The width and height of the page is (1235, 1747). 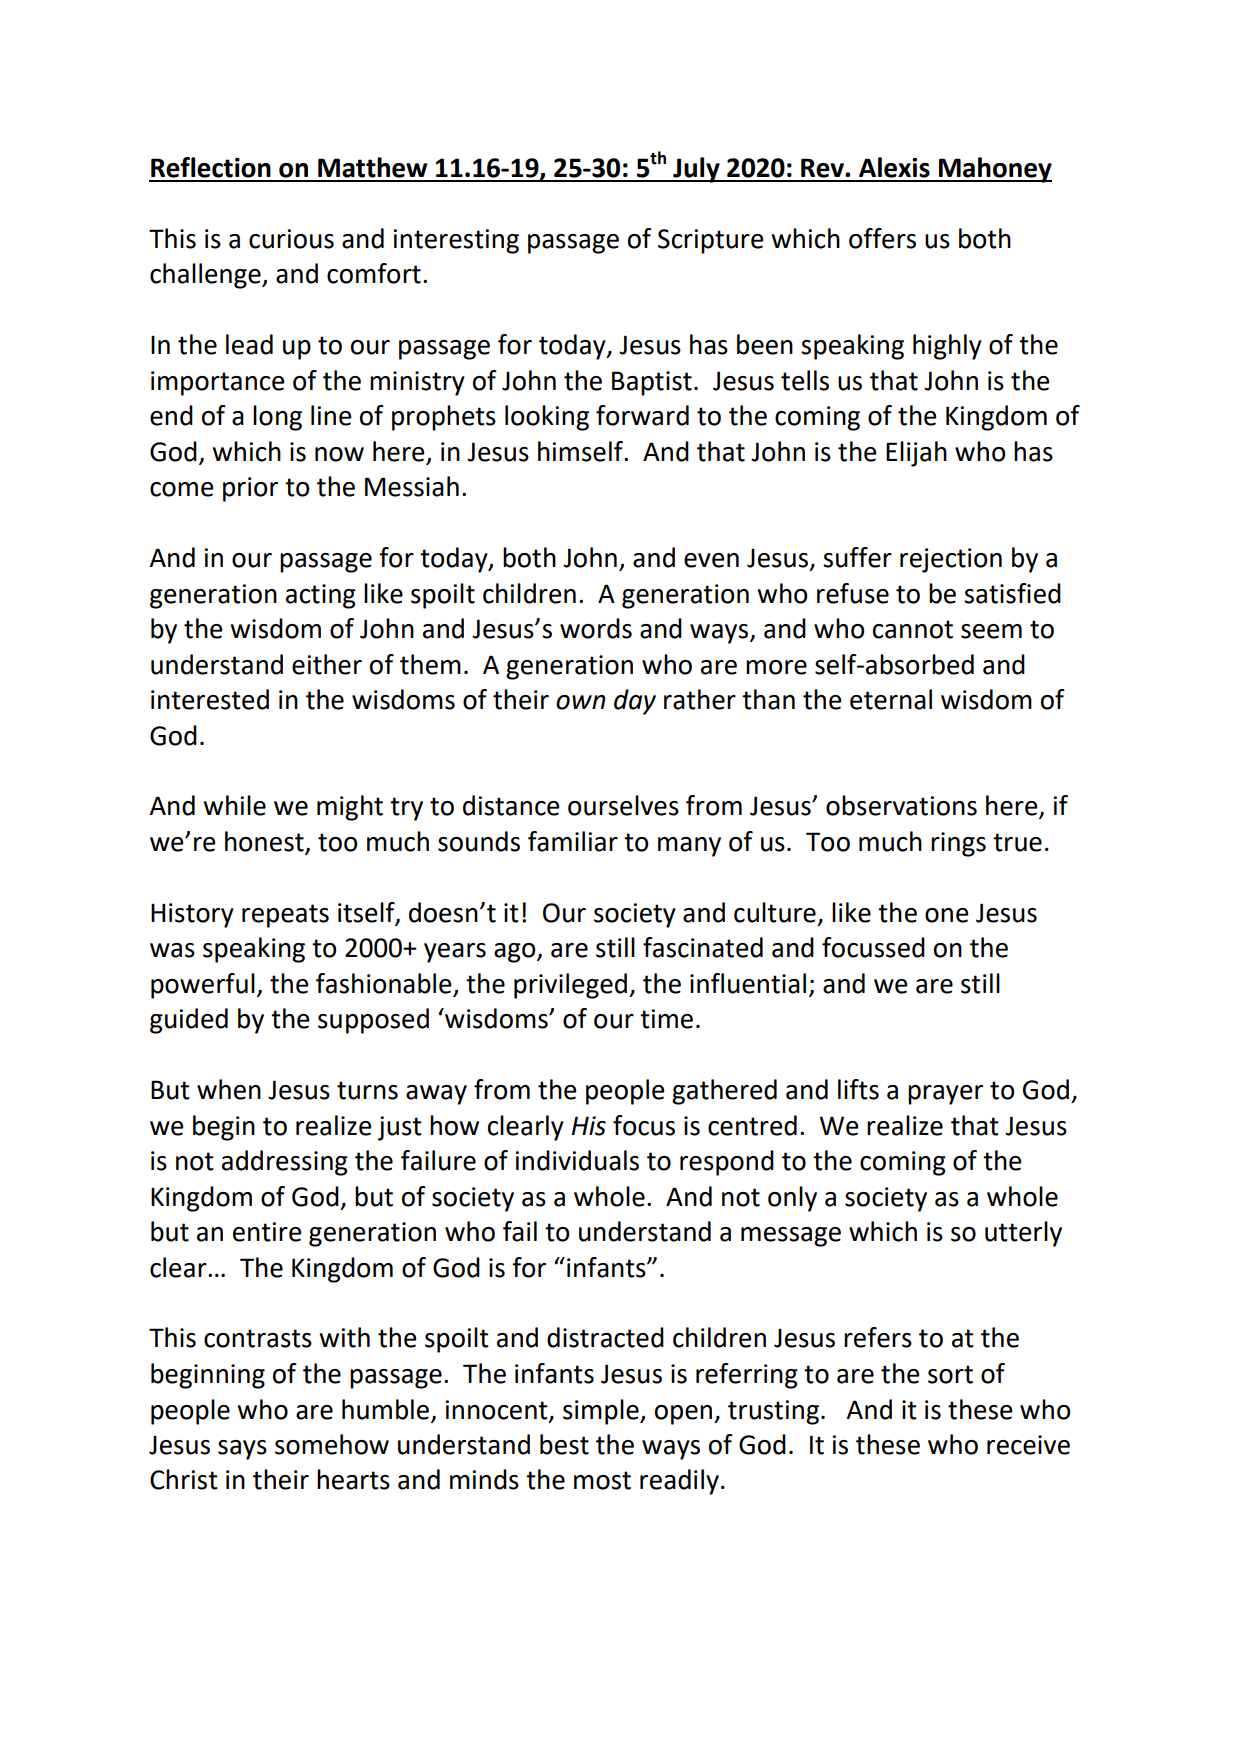 I want to click on curious, so click(x=291, y=239).
